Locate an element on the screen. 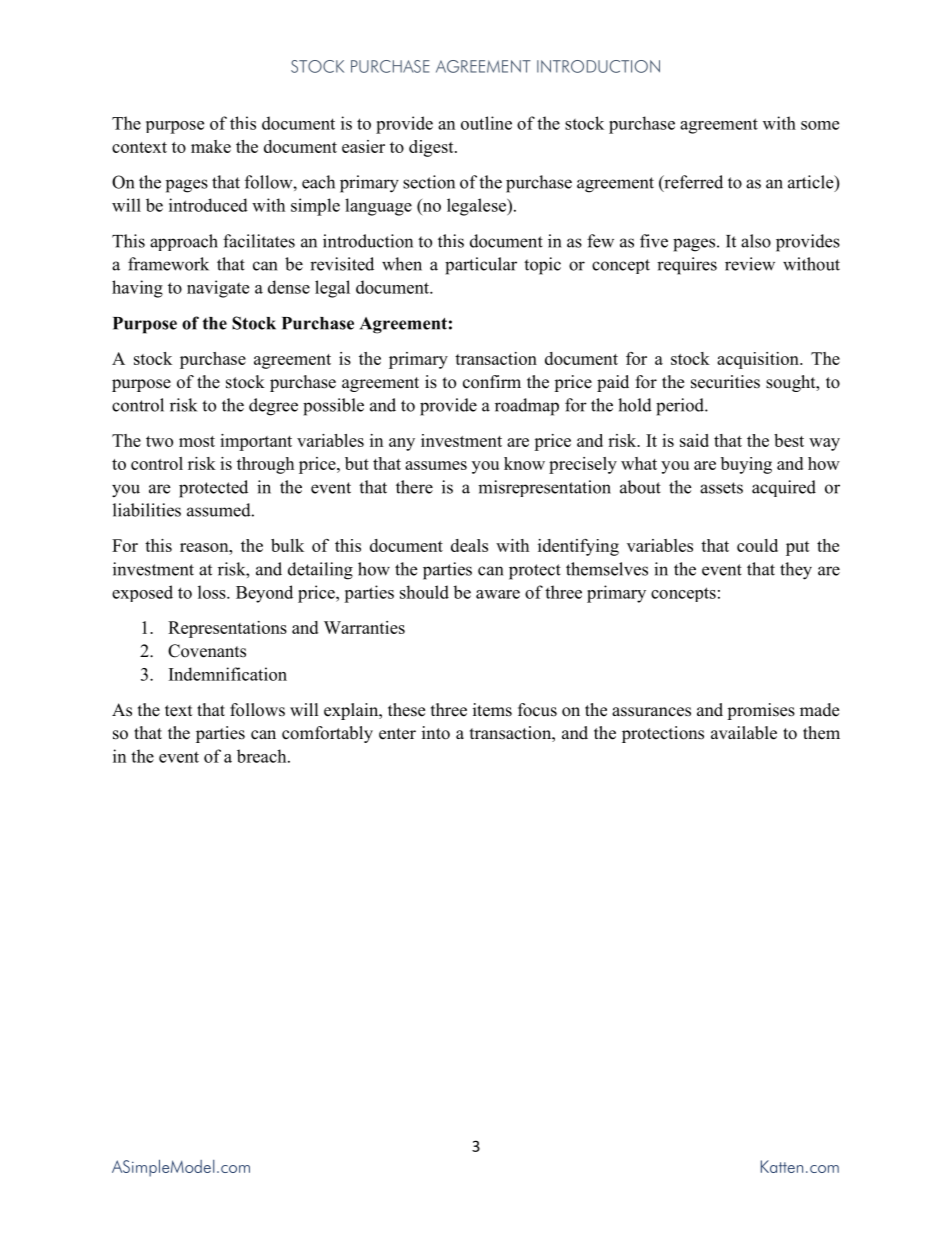 This screenshot has height=1233, width=952. could is located at coordinates (757, 545).
